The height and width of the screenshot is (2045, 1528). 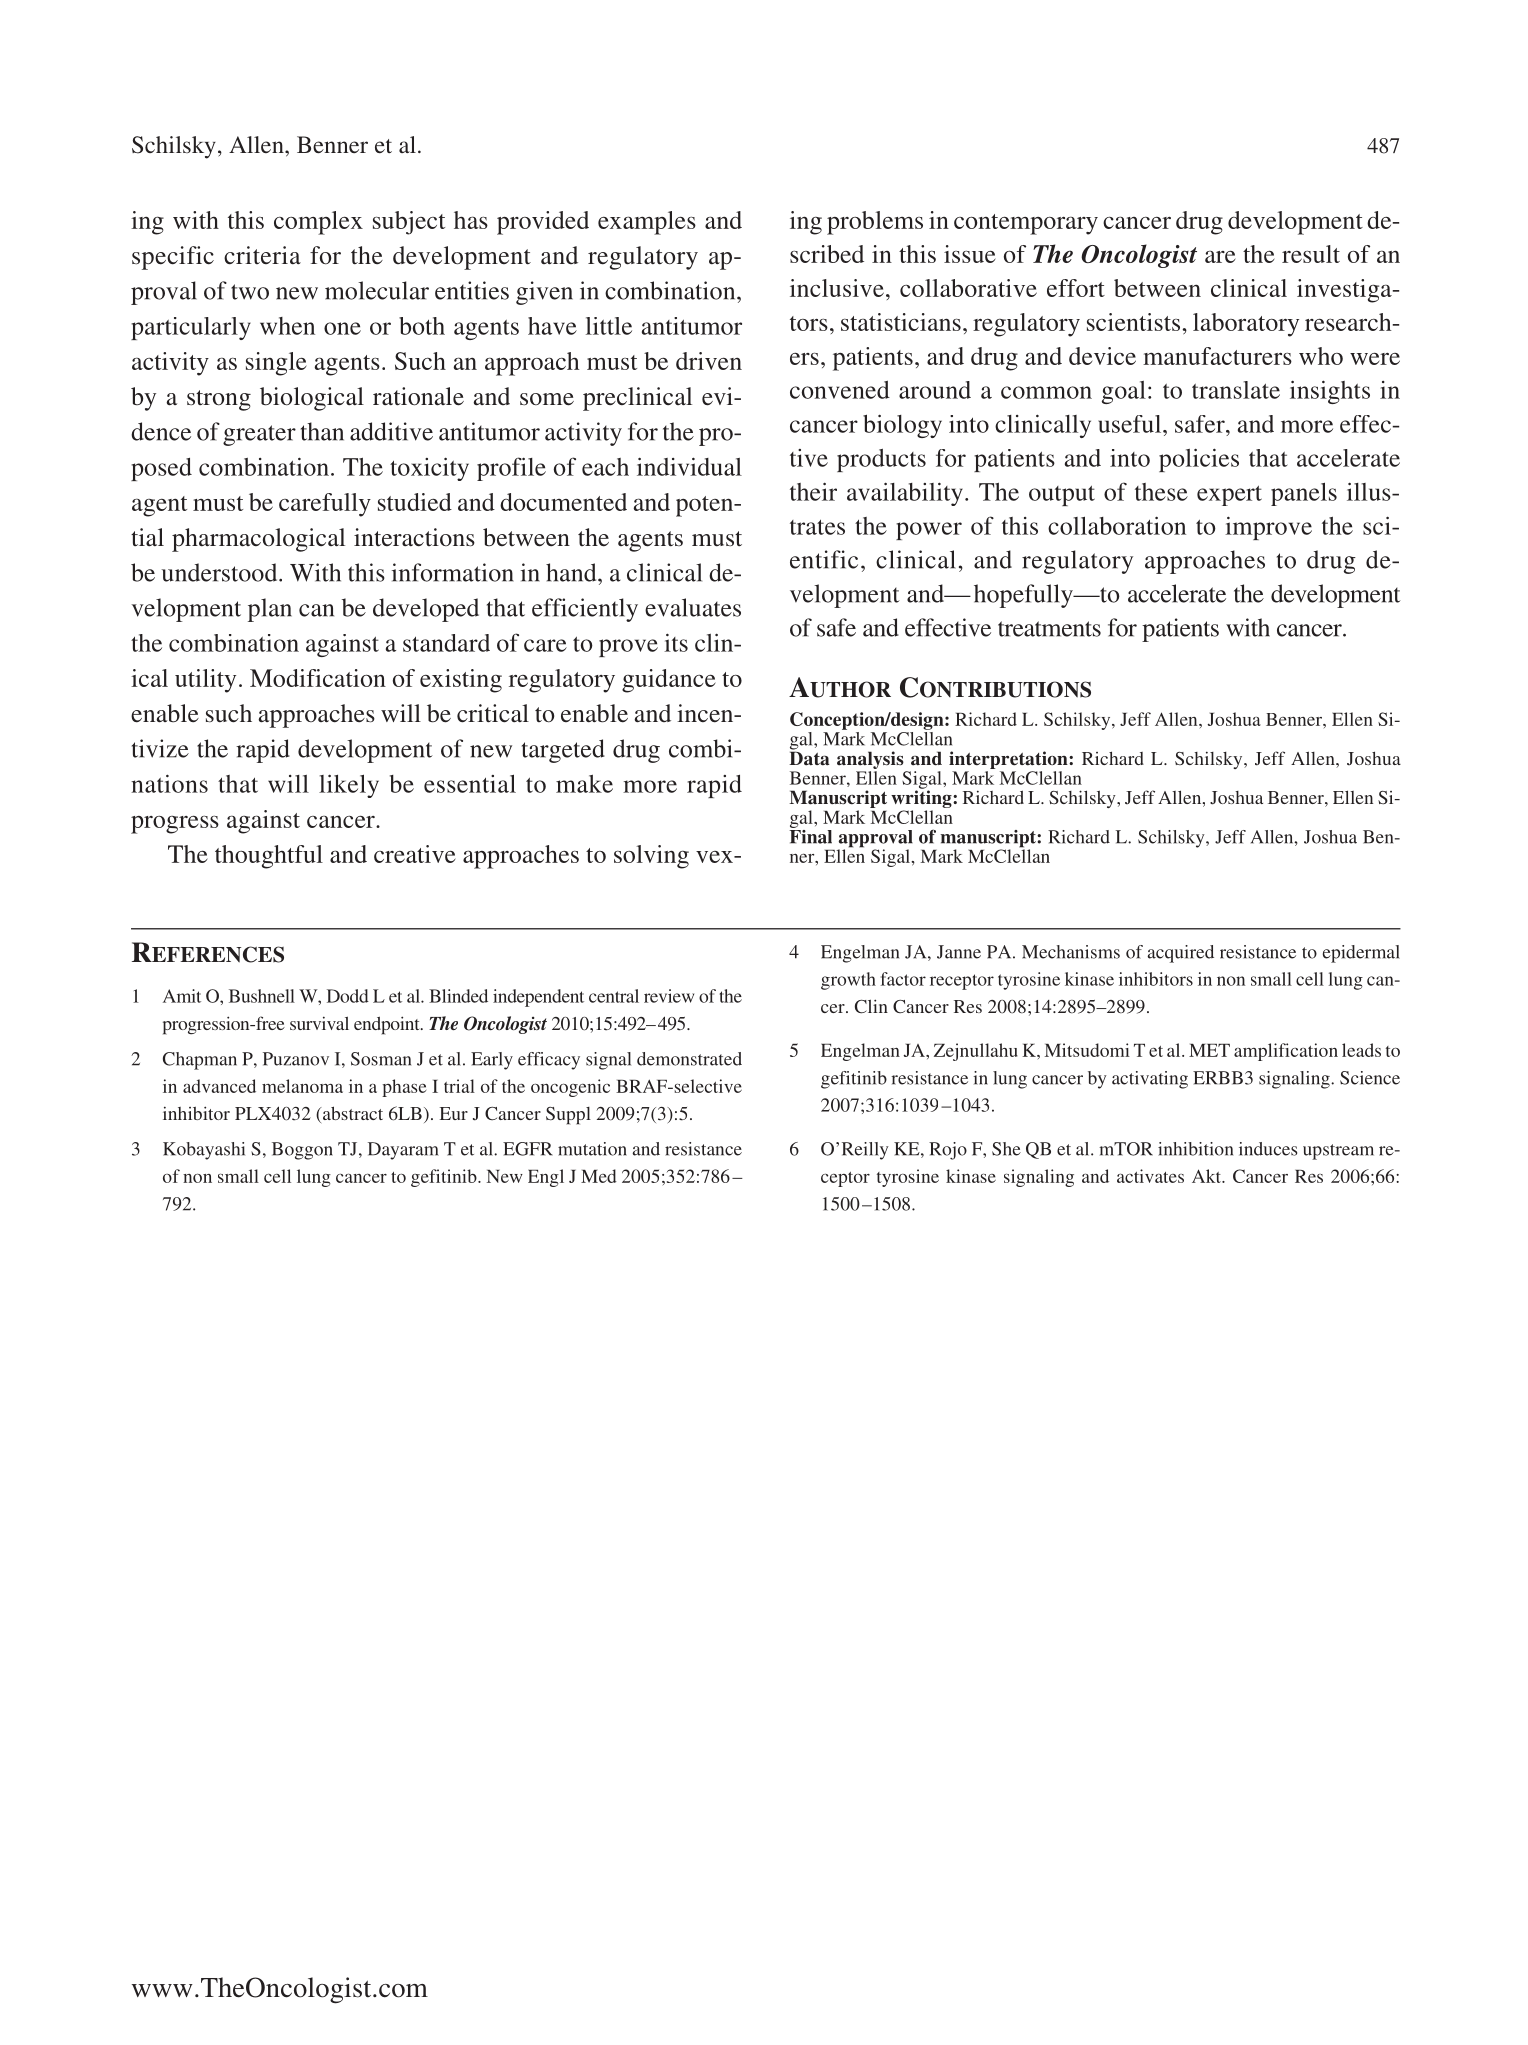 I want to click on inhibition, so click(x=1195, y=1149).
